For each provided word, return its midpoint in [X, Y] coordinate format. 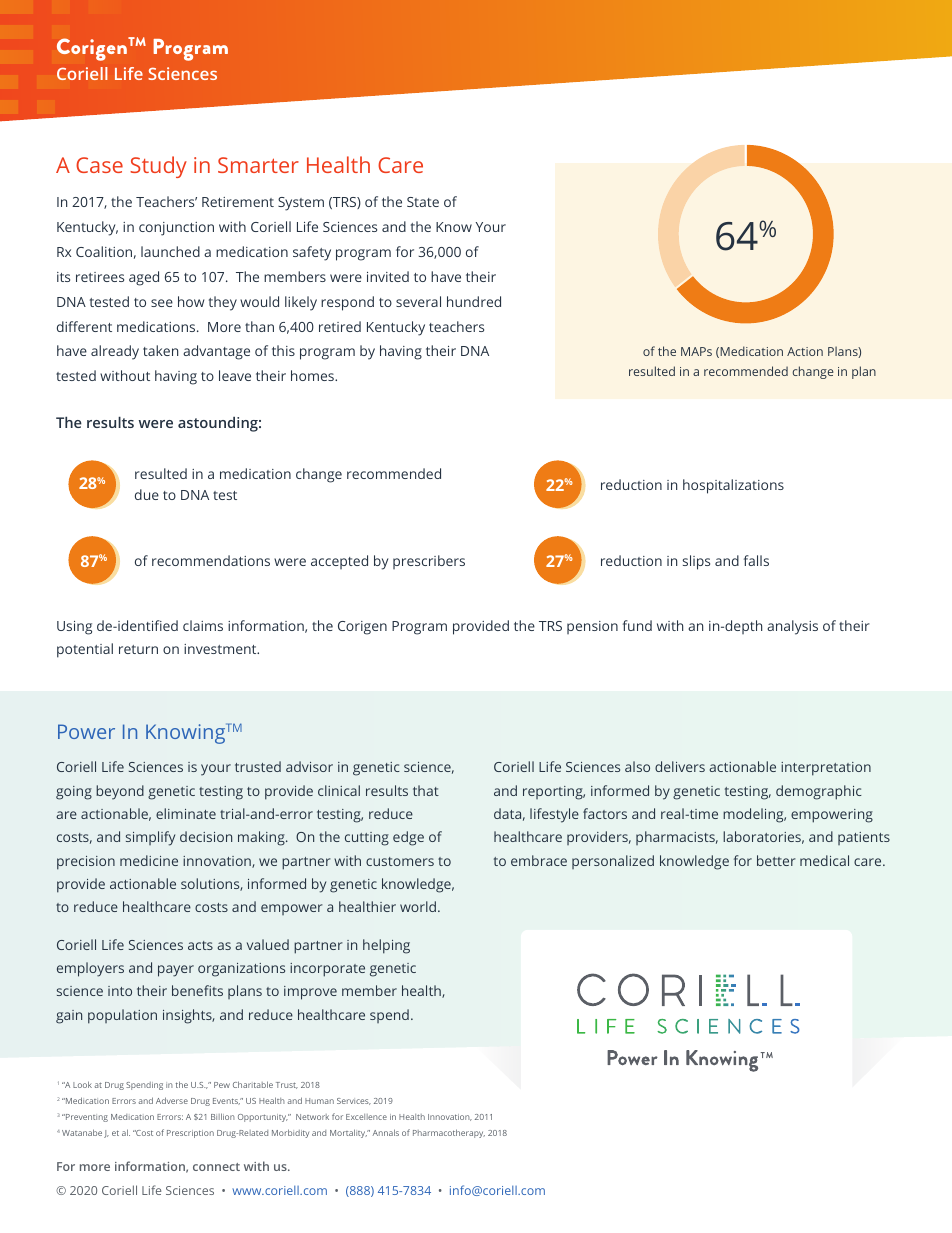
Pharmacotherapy [449, 1133]
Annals [385, 1132]
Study [158, 167]
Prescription [190, 1134]
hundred [474, 301]
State [423, 202]
